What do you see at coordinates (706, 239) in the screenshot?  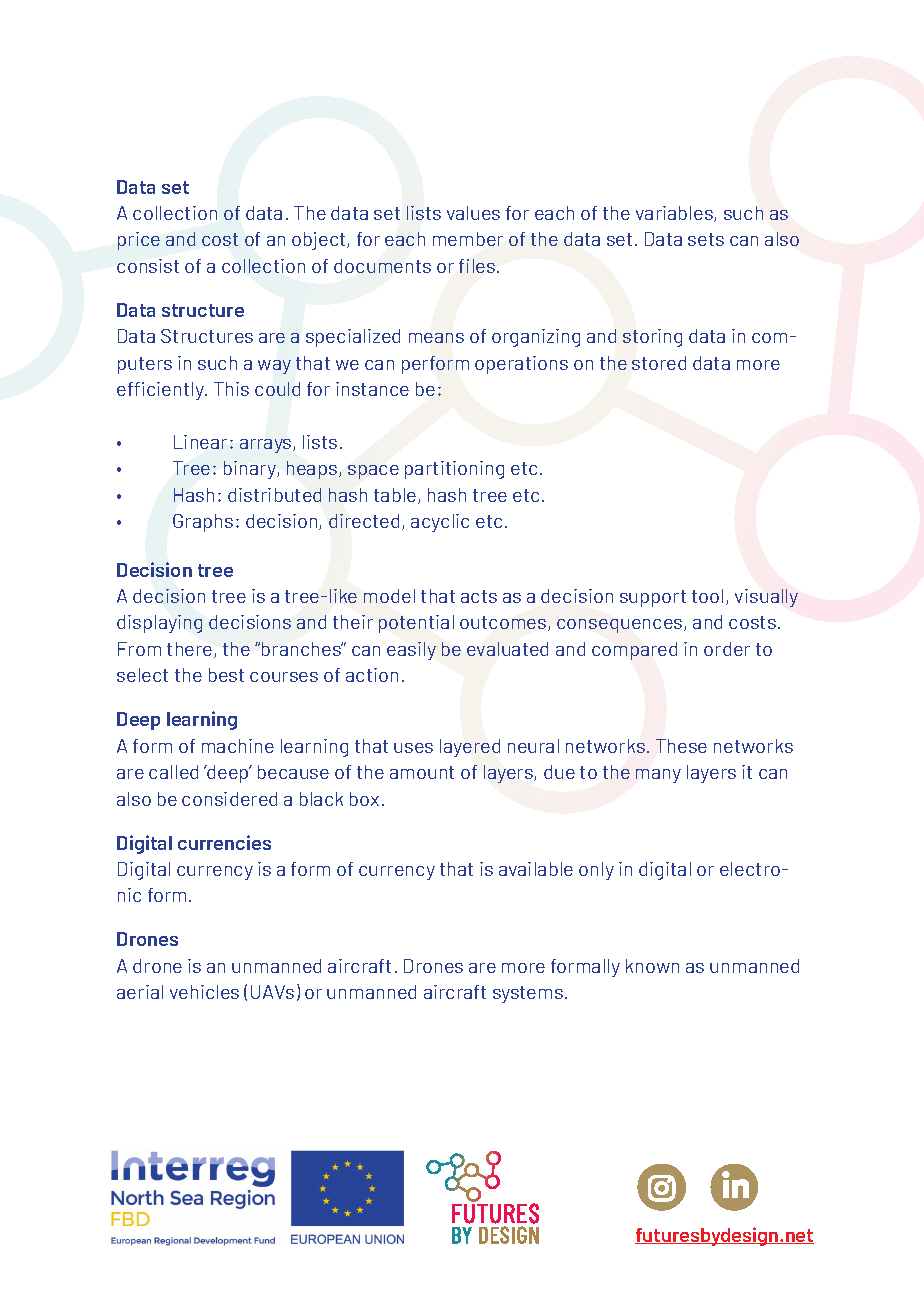 I see `sets` at bounding box center [706, 239].
